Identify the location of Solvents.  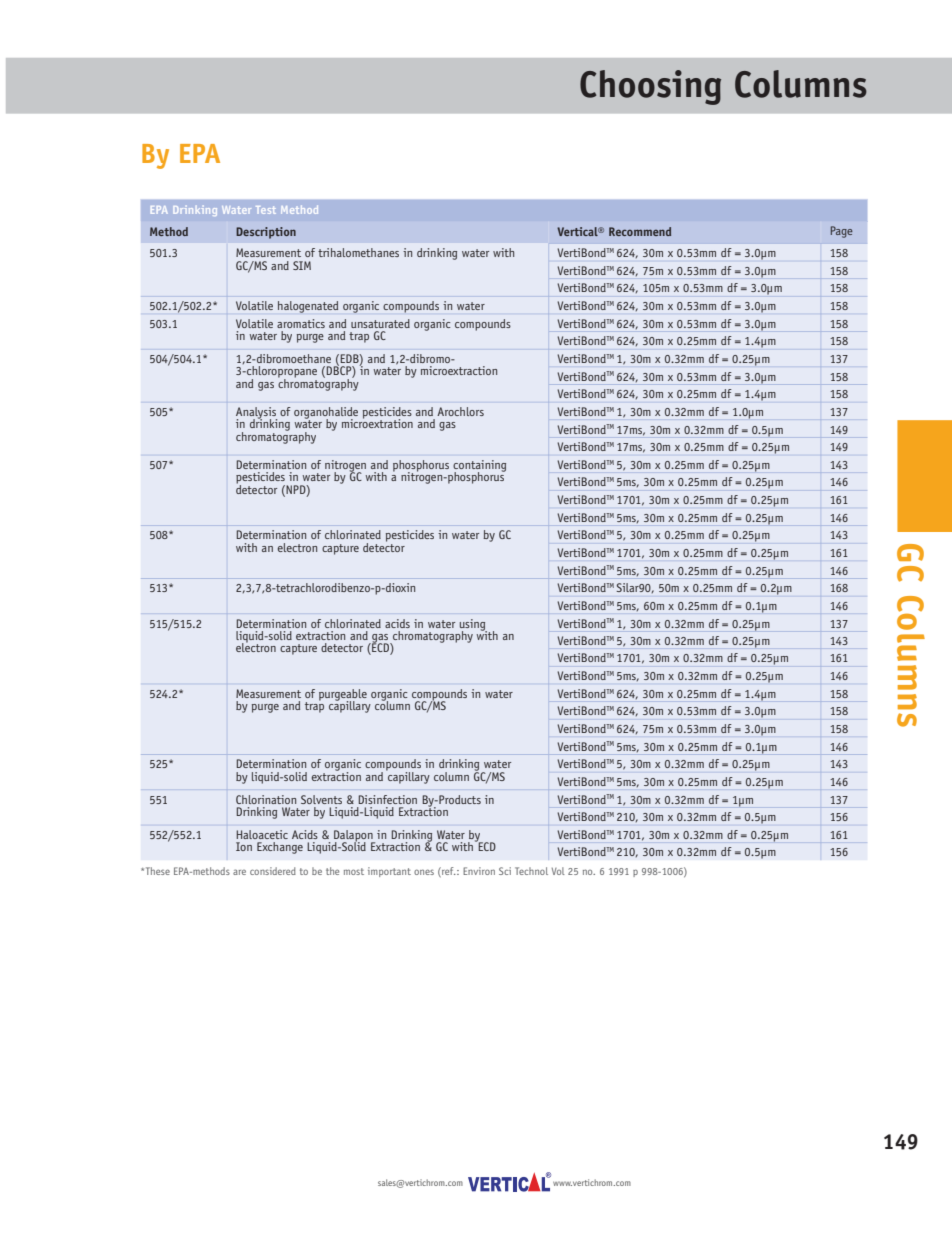
(321, 799).
